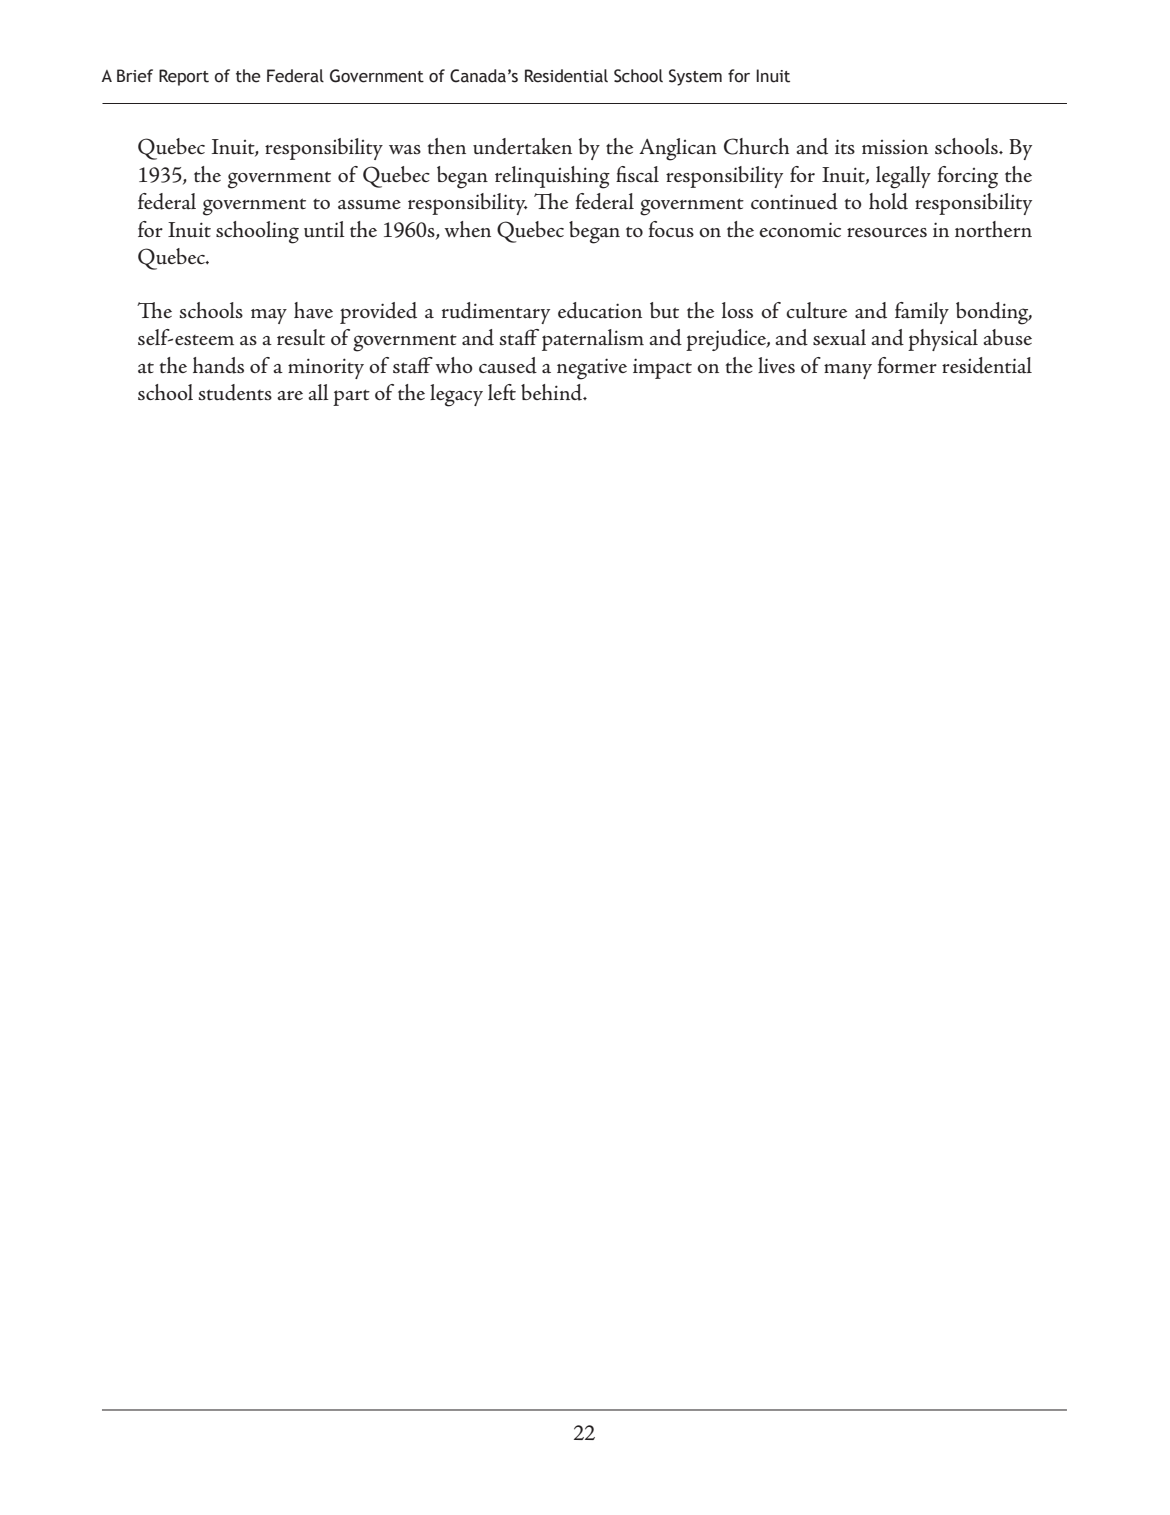  What do you see at coordinates (313, 310) in the page?
I see `have` at bounding box center [313, 310].
